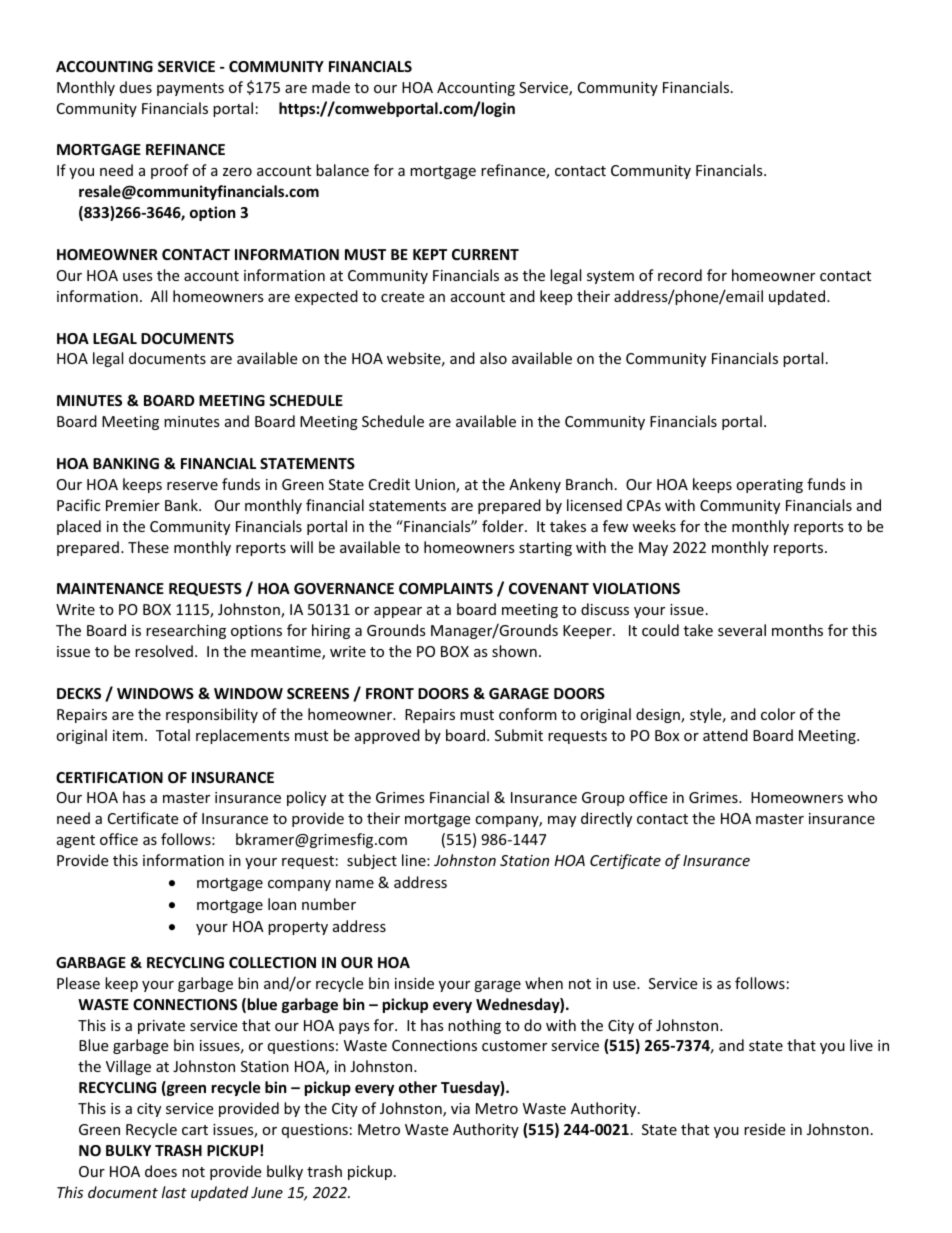 This screenshot has height=1233, width=952. What do you see at coordinates (190, 89) in the screenshot?
I see `payments` at bounding box center [190, 89].
